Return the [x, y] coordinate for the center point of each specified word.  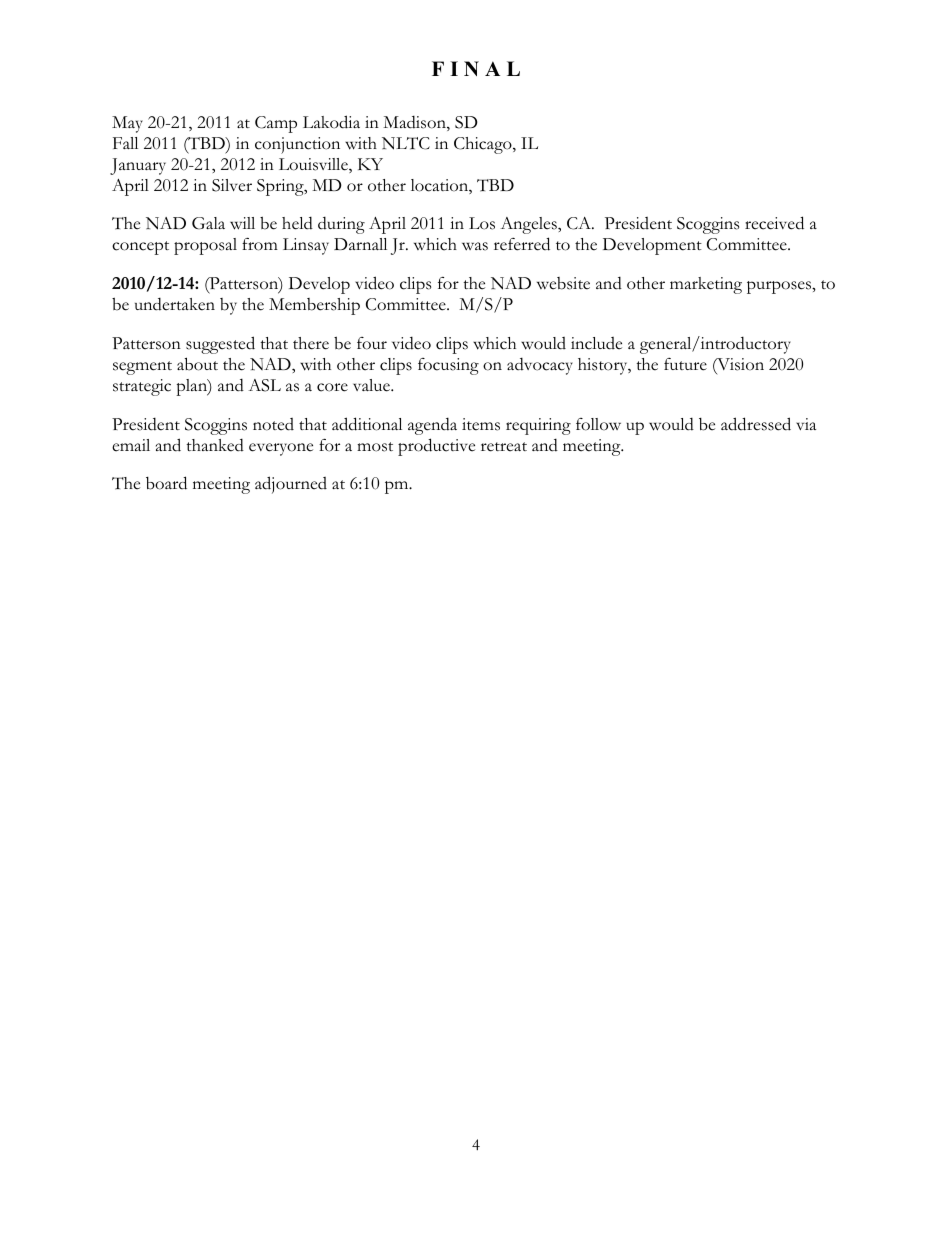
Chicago [484, 145]
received [774, 223]
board [166, 483]
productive [436, 447]
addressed [756, 424]
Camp [276, 124]
